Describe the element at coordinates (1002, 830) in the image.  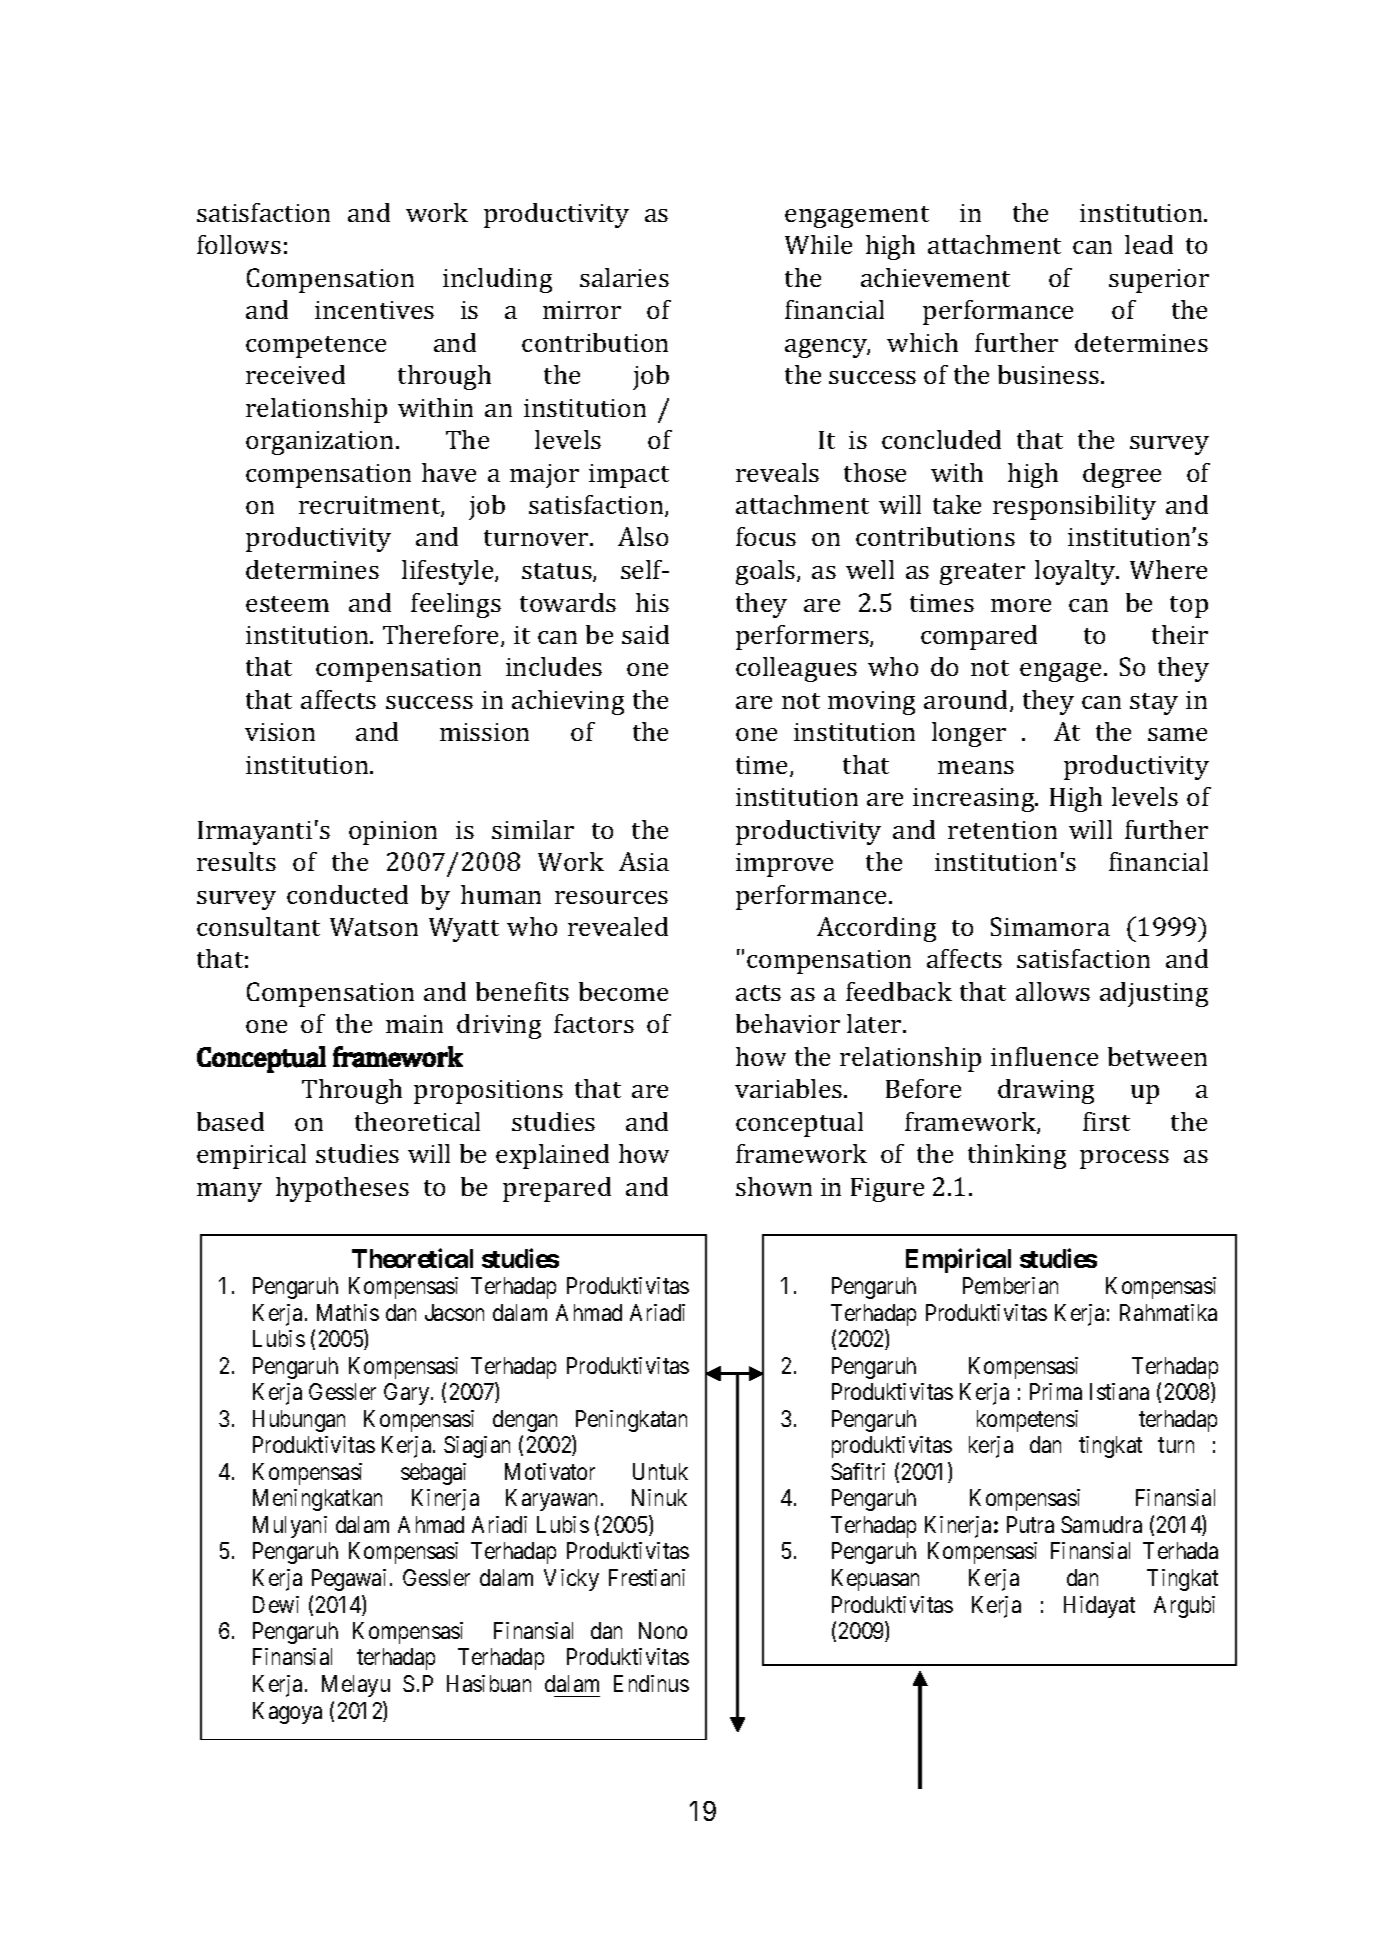
I see `retention` at that location.
